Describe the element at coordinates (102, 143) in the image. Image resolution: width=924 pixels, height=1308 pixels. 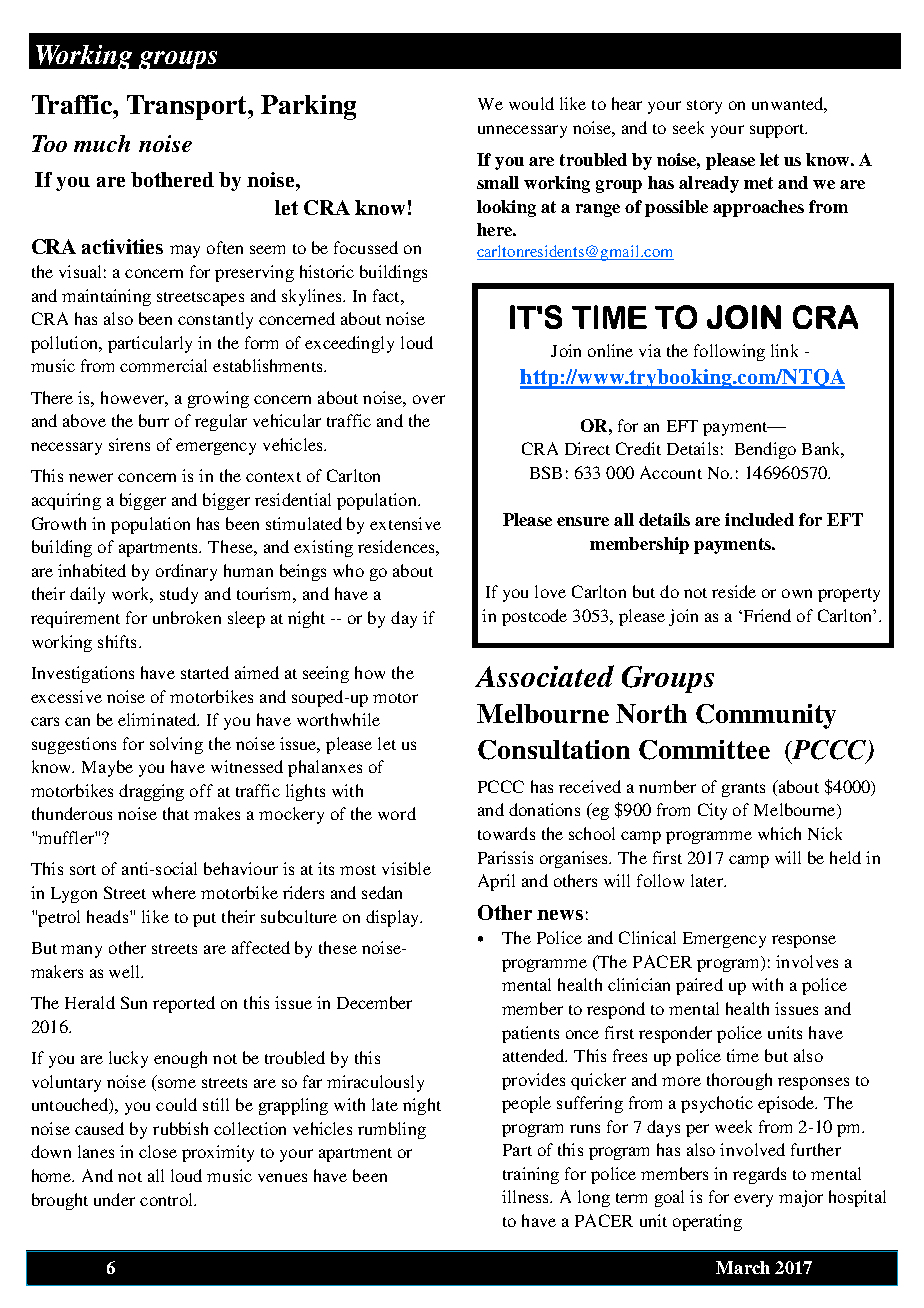
I see `much` at that location.
